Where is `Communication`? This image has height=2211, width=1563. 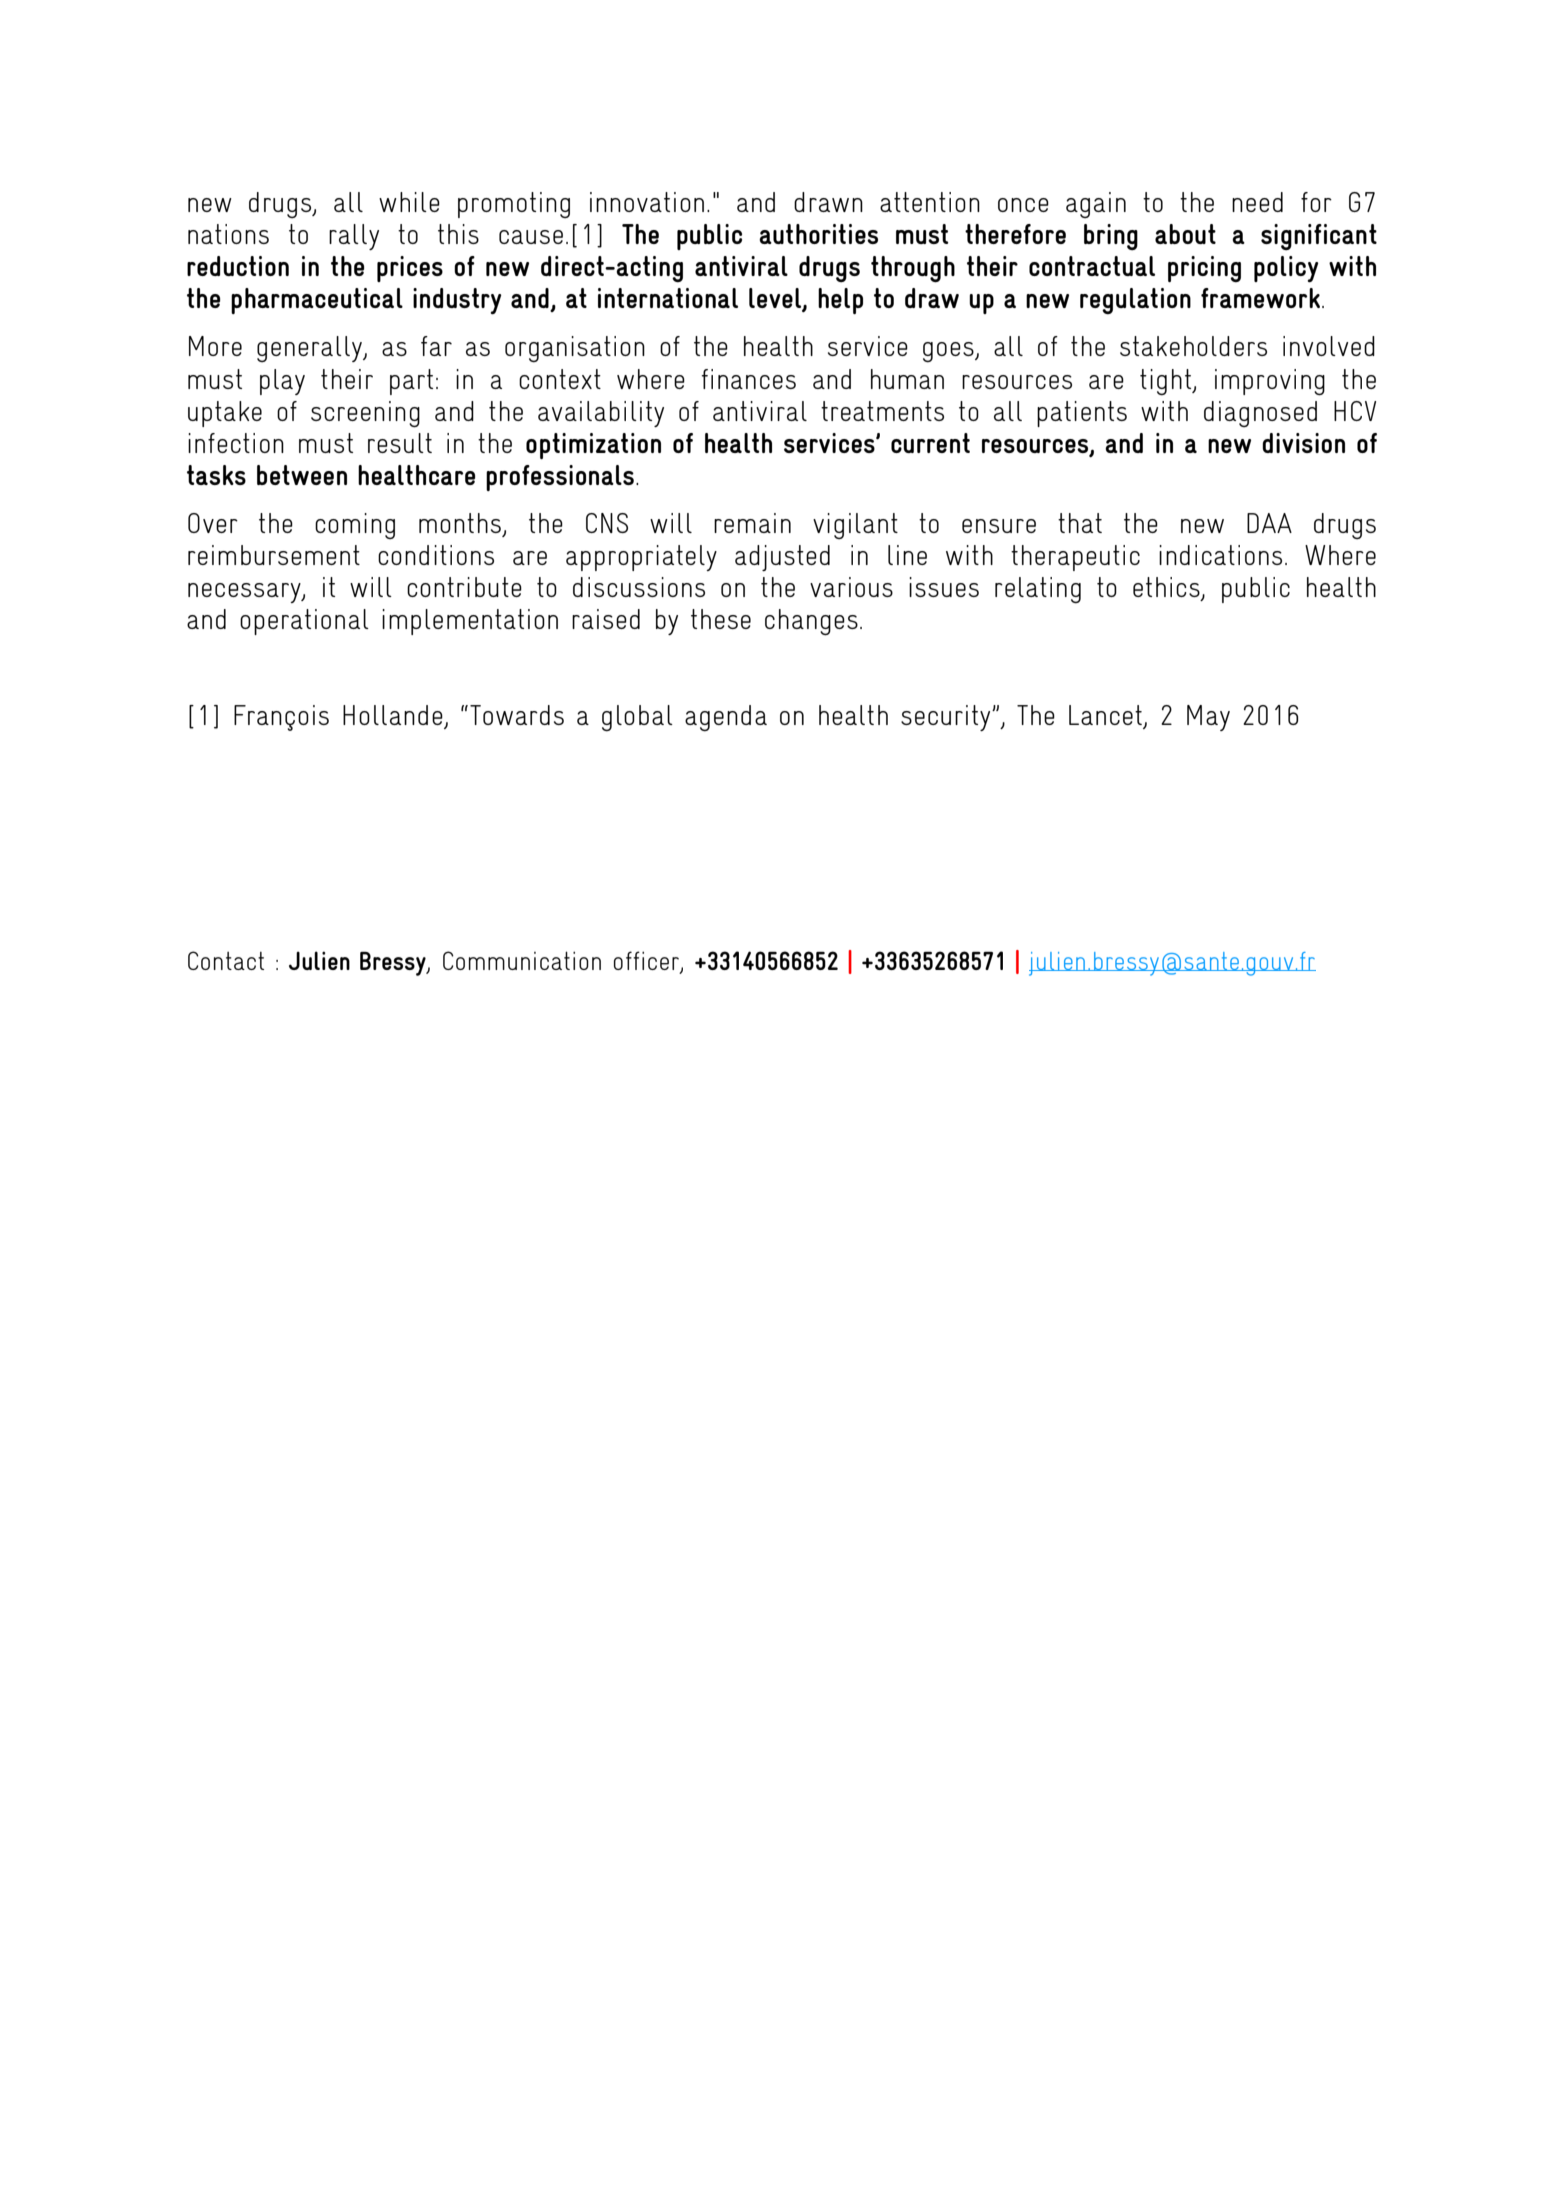 Communication is located at coordinates (522, 960).
